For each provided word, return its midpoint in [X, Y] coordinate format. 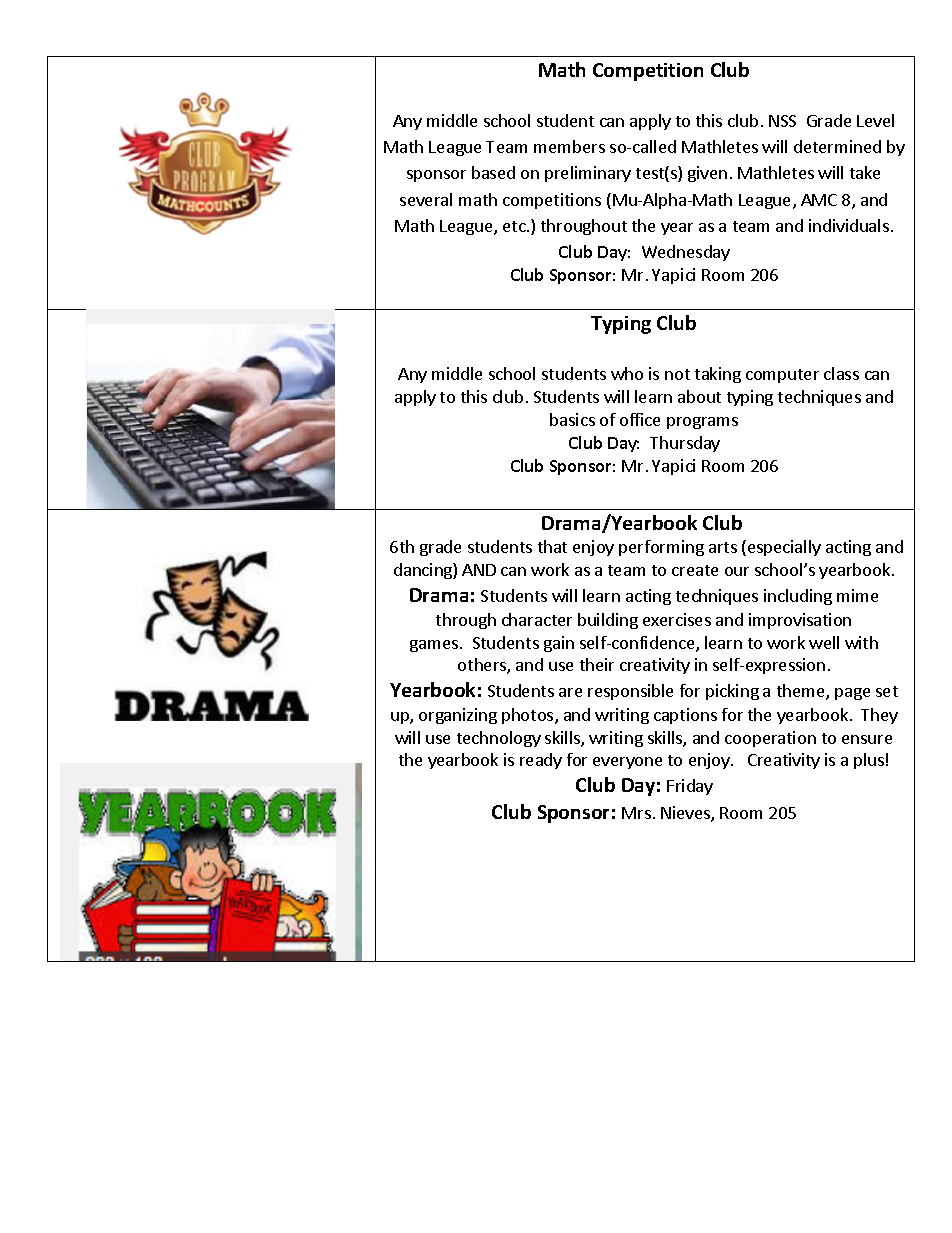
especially [784, 548]
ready [541, 761]
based [493, 172]
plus [869, 761]
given [707, 174]
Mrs [636, 813]
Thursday [685, 444]
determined [837, 146]
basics [572, 419]
